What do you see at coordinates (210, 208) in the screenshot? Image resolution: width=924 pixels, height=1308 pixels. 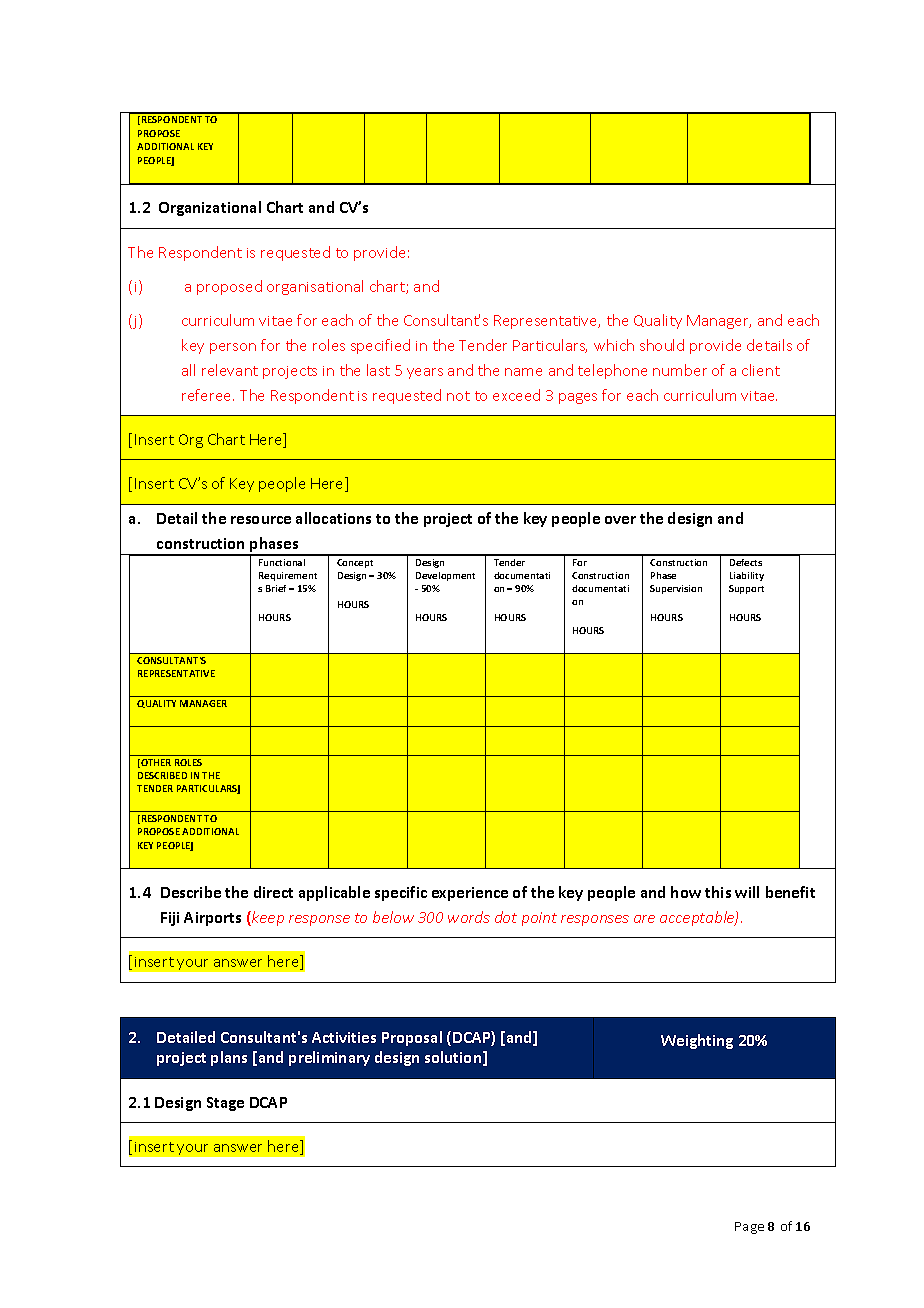 I see `Organizational` at bounding box center [210, 208].
